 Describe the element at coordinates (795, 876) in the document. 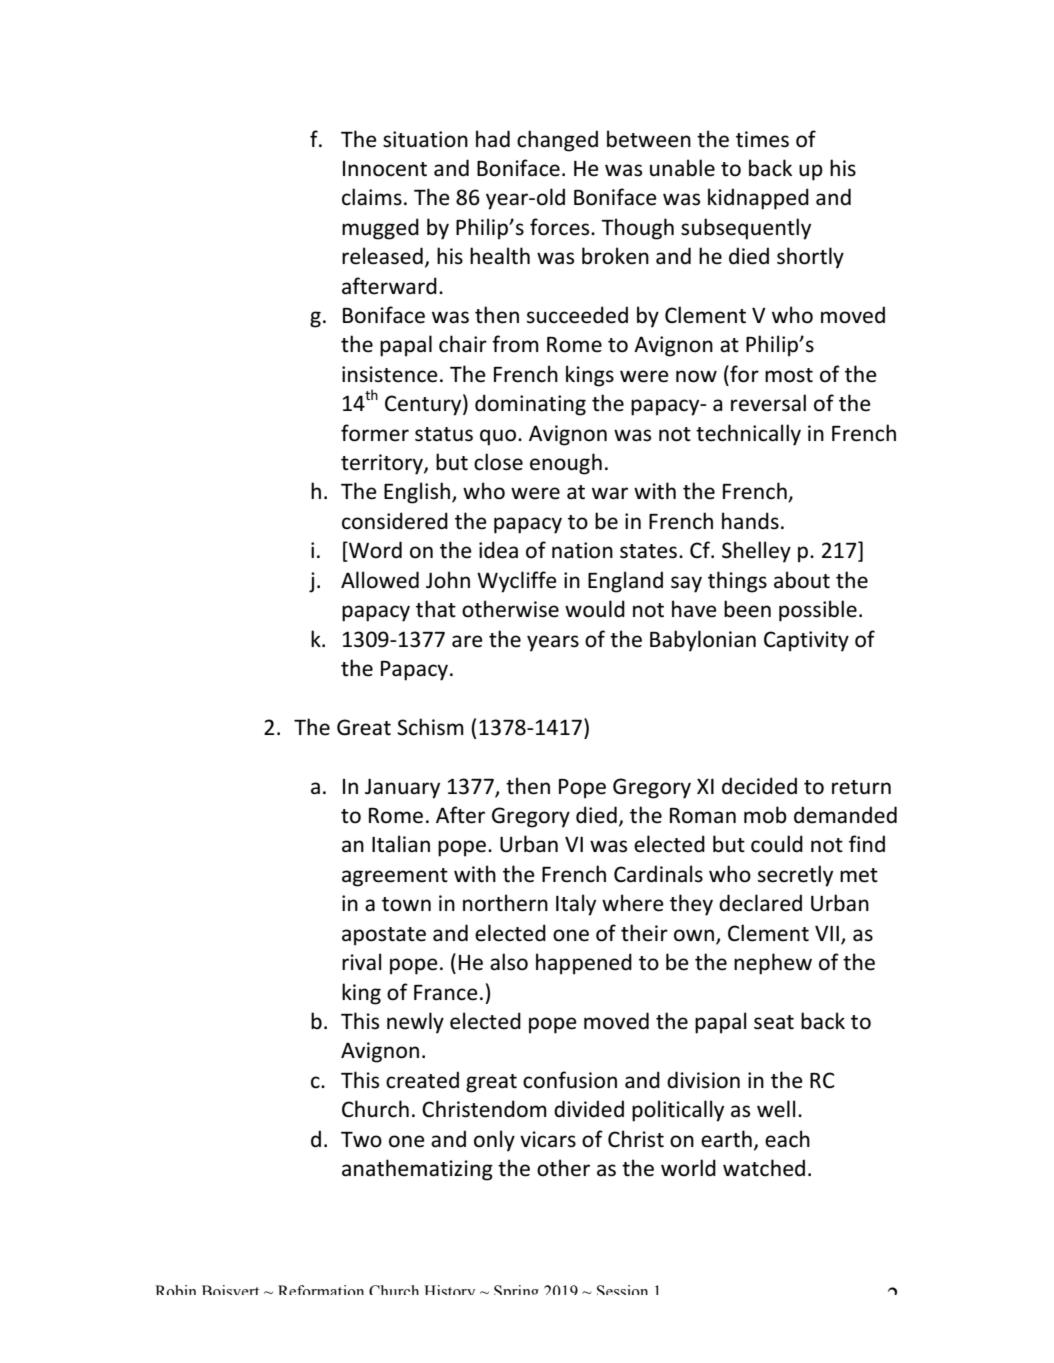

I see `secretly` at that location.
